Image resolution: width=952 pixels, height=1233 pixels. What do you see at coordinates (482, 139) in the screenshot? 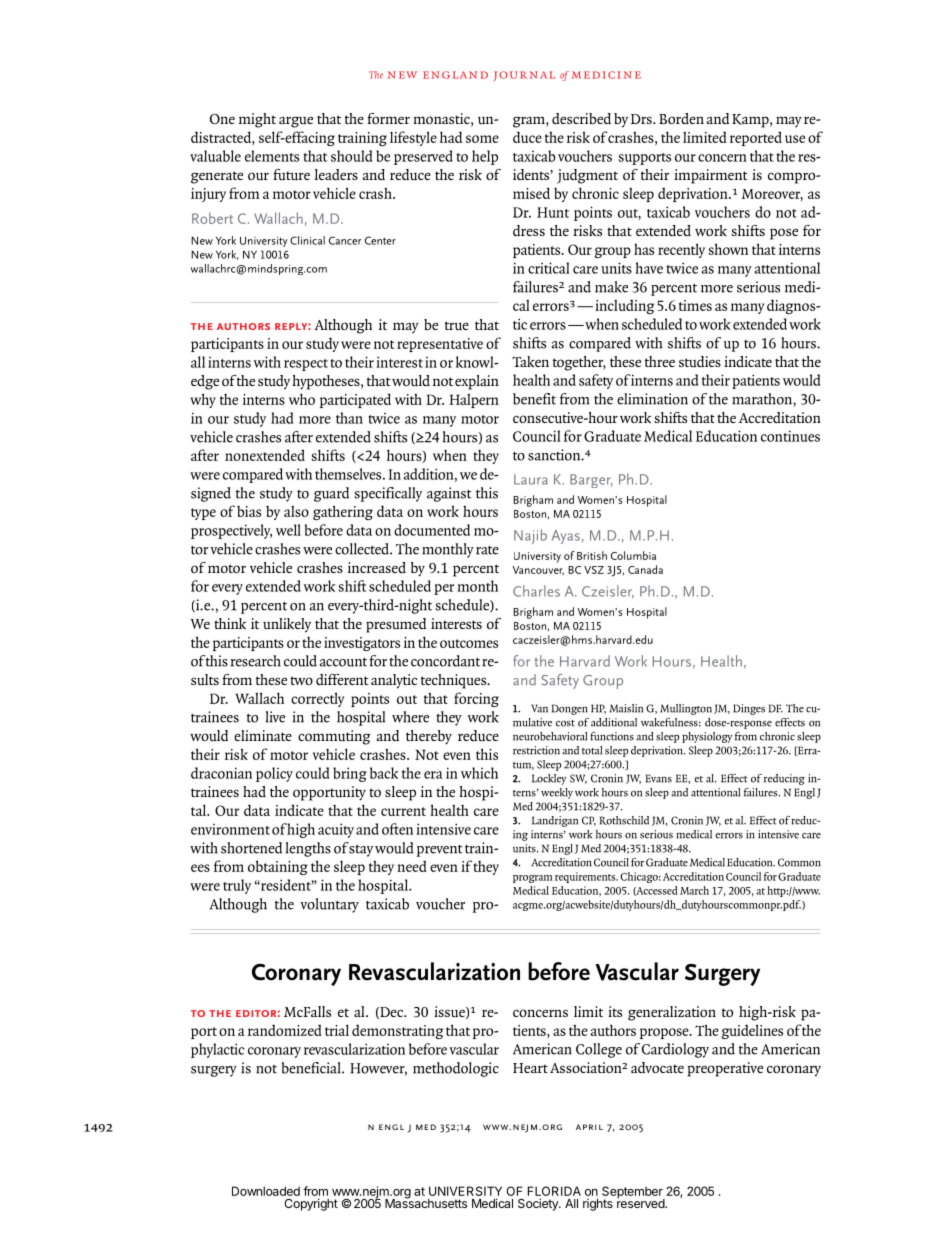
I see `some` at bounding box center [482, 139].
